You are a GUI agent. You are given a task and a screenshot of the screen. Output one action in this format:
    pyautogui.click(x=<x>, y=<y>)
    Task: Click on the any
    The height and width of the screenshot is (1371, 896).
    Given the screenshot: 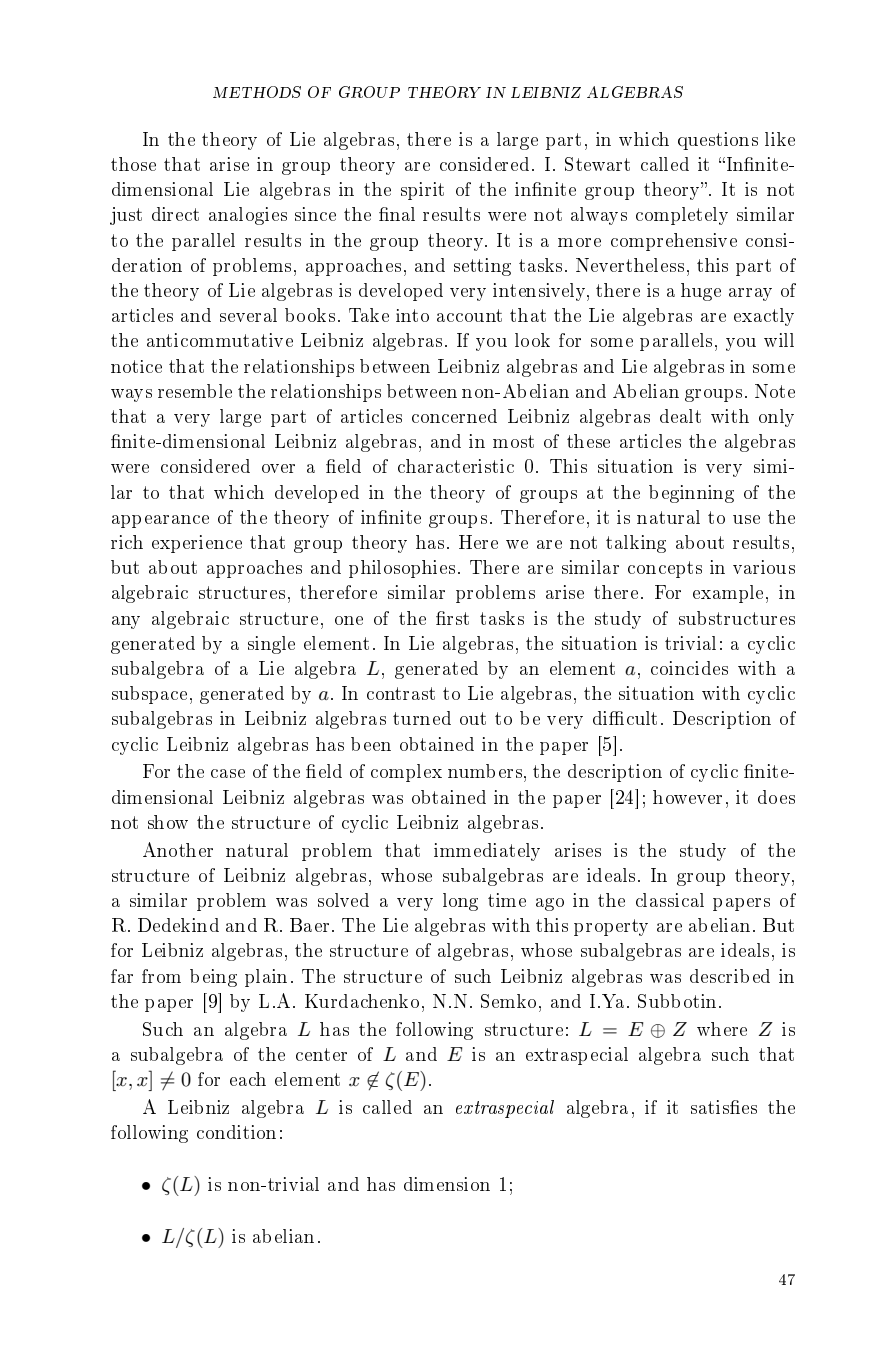 What is the action you would take?
    pyautogui.click(x=126, y=622)
